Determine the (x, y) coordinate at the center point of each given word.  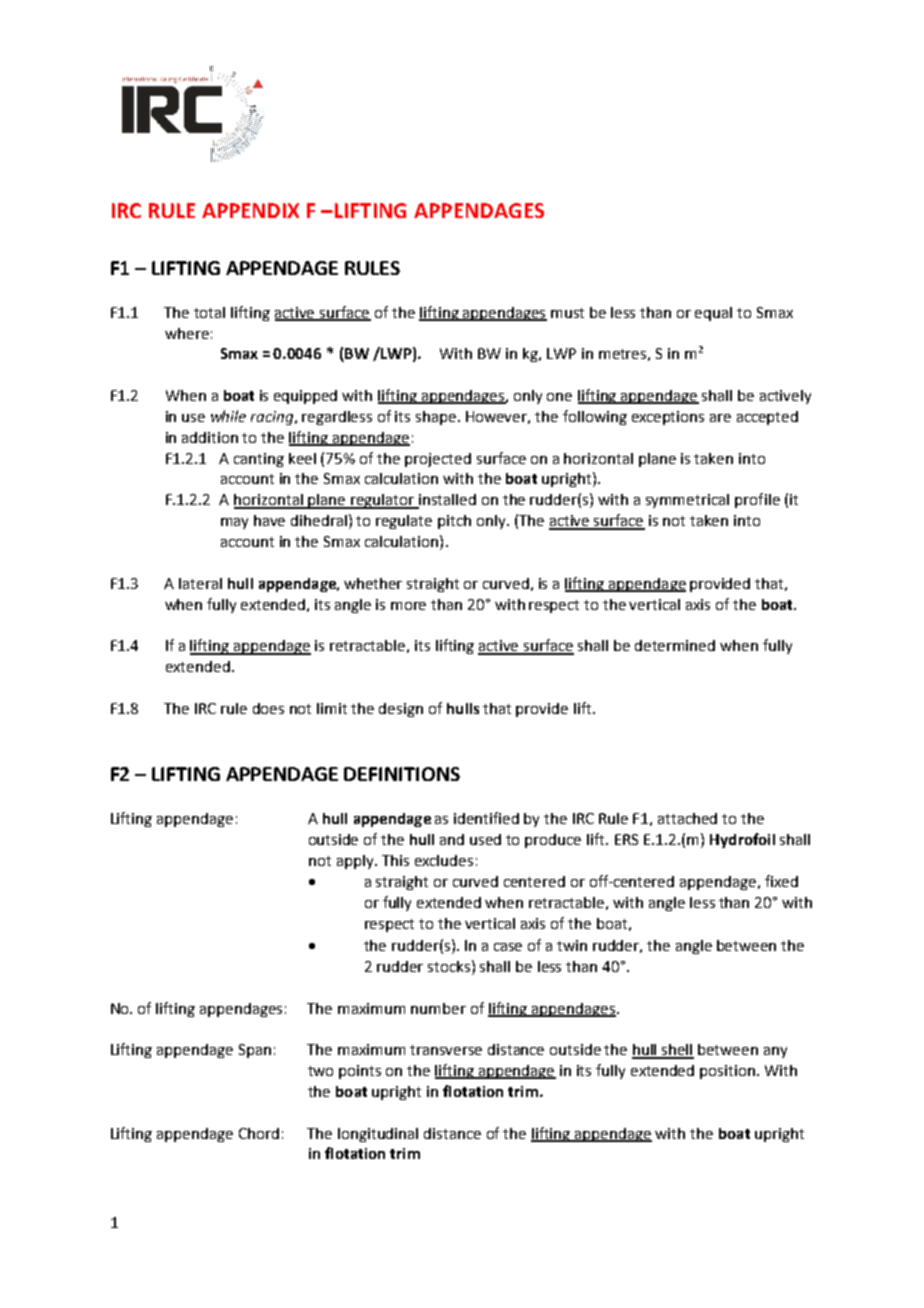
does (268, 708)
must (567, 313)
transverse (446, 1050)
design (401, 710)
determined (675, 645)
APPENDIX (250, 210)
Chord (259, 1133)
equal (713, 314)
